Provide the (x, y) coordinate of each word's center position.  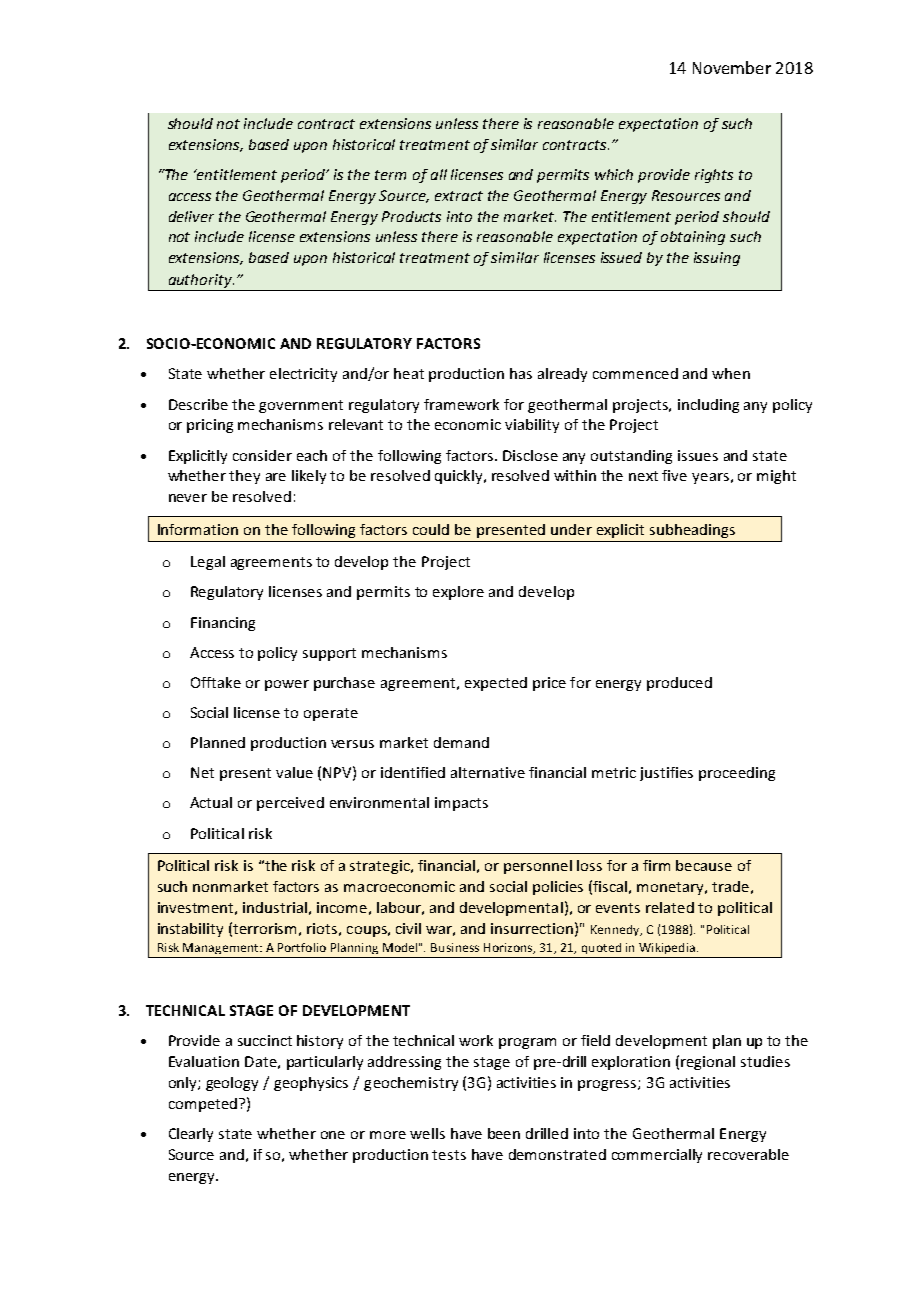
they (244, 477)
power (287, 685)
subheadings (692, 531)
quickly (460, 477)
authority (201, 281)
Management (222, 948)
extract (459, 196)
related (670, 907)
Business (455, 947)
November (732, 67)
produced (679, 684)
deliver (191, 216)
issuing (717, 259)
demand (461, 742)
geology (232, 1084)
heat (409, 373)
